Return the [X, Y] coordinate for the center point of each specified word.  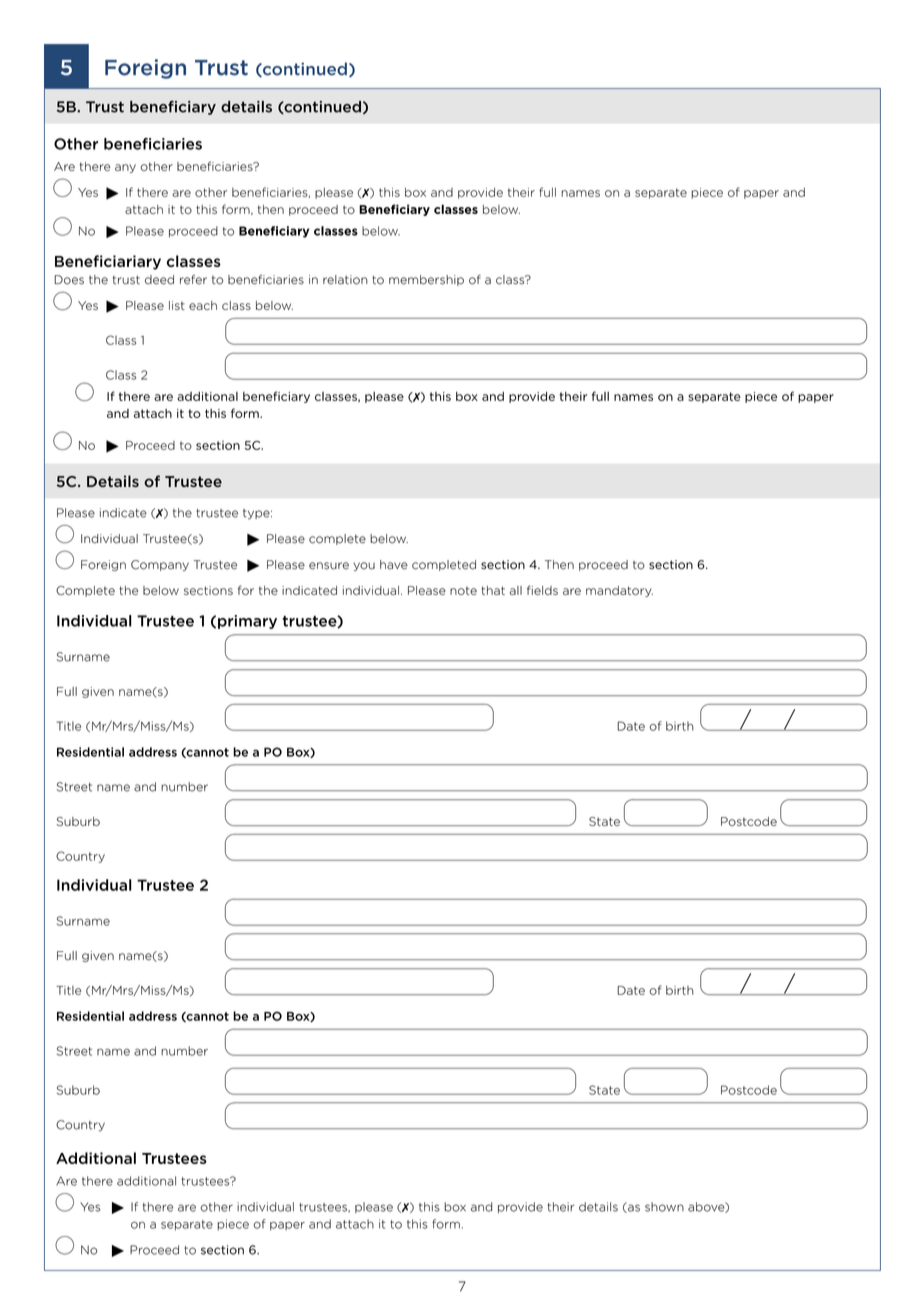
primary [247, 622]
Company [160, 565]
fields [542, 590]
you [364, 566]
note [463, 590]
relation [345, 280]
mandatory [619, 591]
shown [664, 1207]
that [493, 590]
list [177, 305]
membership [426, 280]
